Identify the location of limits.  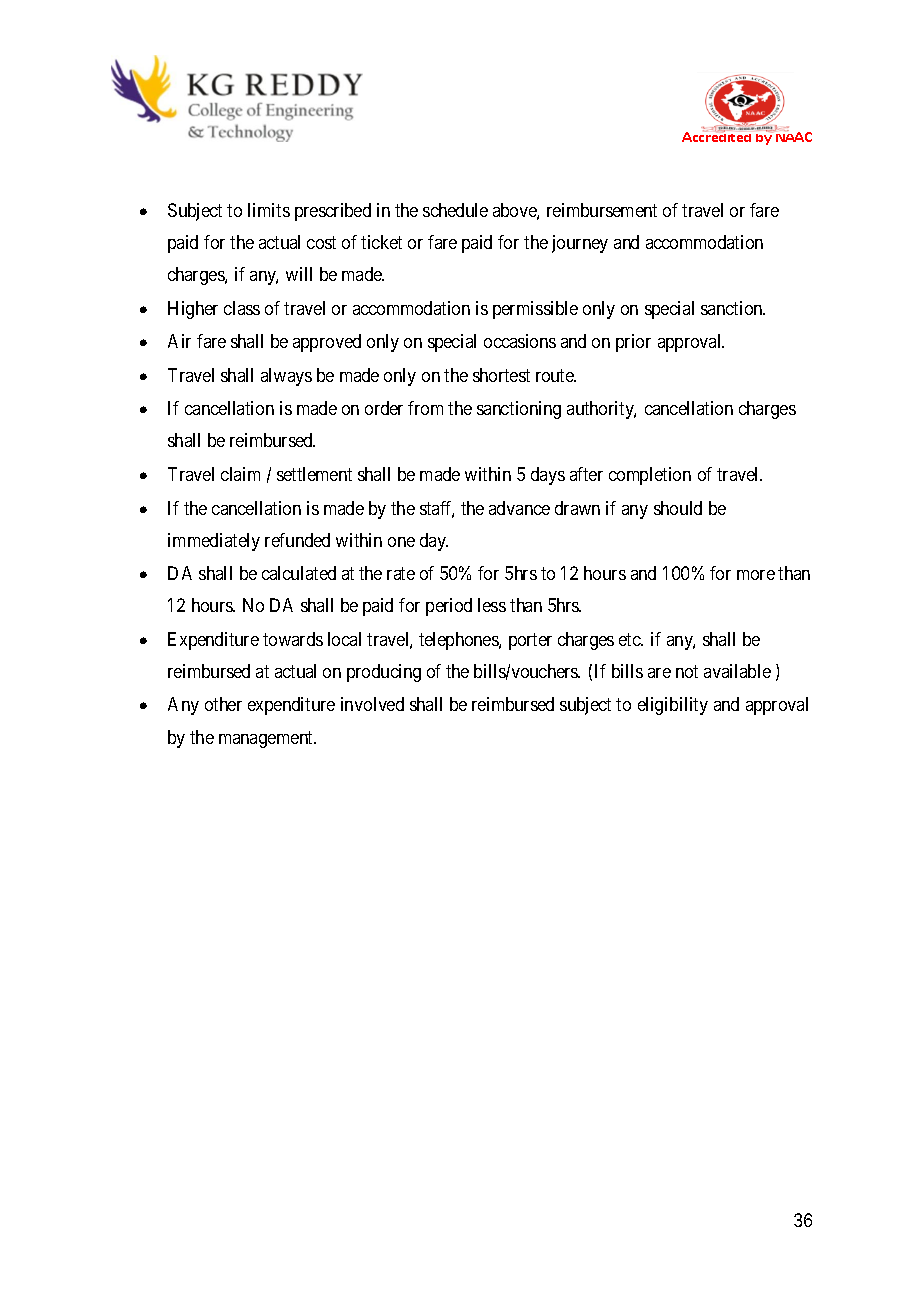
(269, 210).
